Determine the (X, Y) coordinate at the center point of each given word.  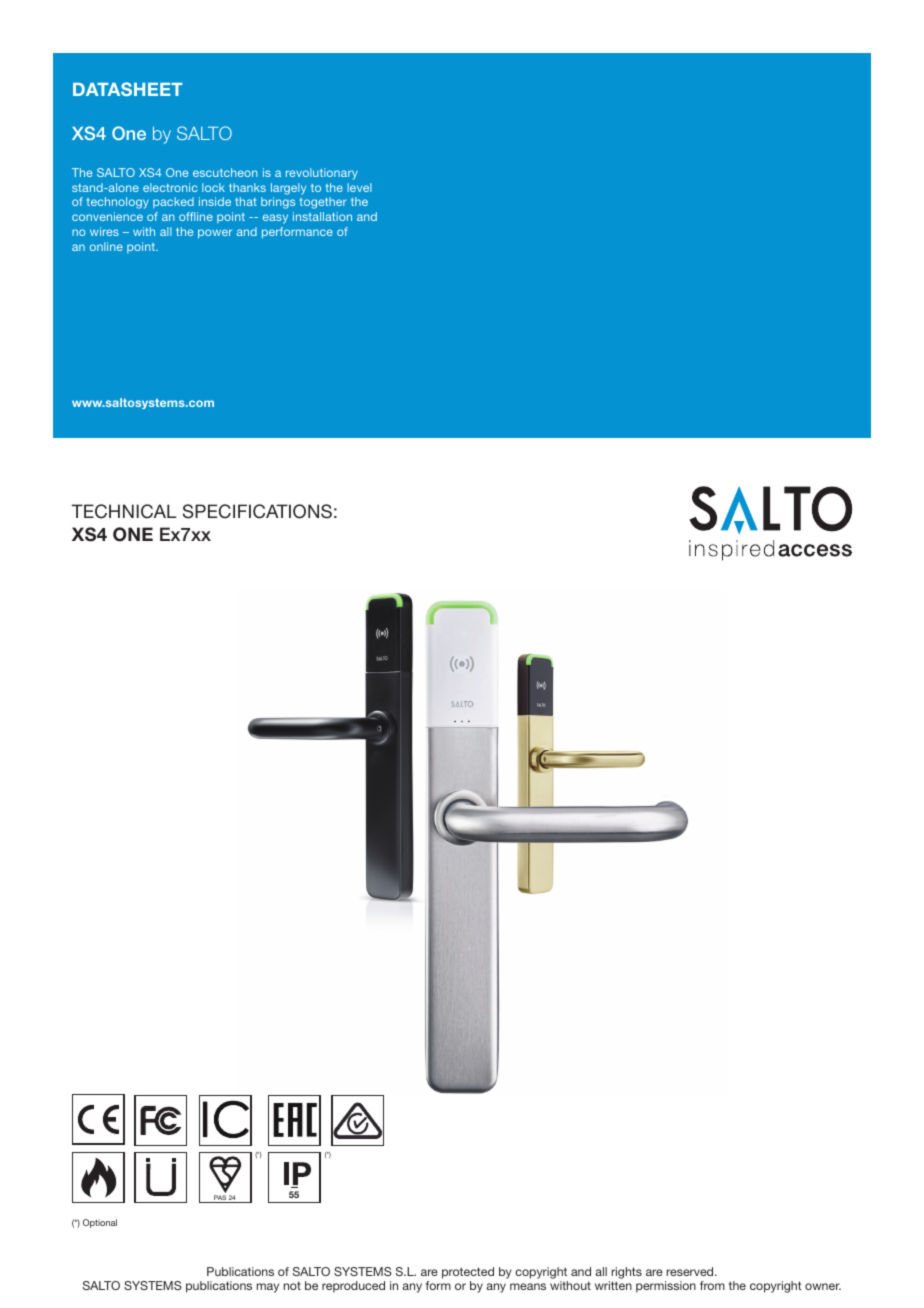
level (359, 187)
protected (468, 1273)
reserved (691, 1271)
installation (322, 216)
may (268, 1288)
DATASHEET (128, 89)
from (712, 1285)
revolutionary (322, 174)
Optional (100, 1223)
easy (275, 219)
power (215, 234)
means (528, 1286)
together (323, 203)
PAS (220, 1199)
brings (278, 203)
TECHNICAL (124, 511)
